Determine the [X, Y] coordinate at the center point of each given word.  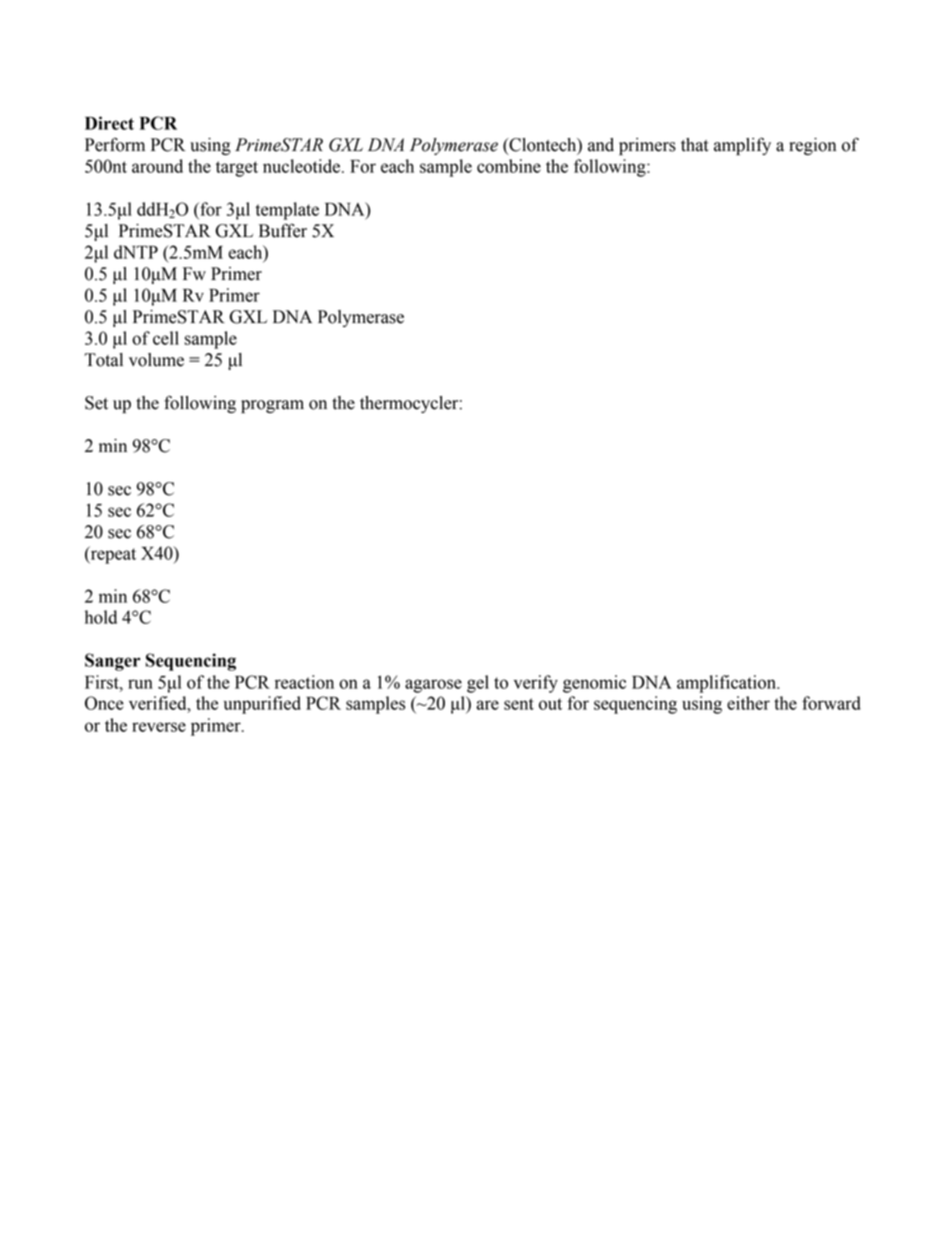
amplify [742, 146]
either [748, 703]
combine [509, 166]
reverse [159, 727]
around [157, 166]
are [487, 705]
